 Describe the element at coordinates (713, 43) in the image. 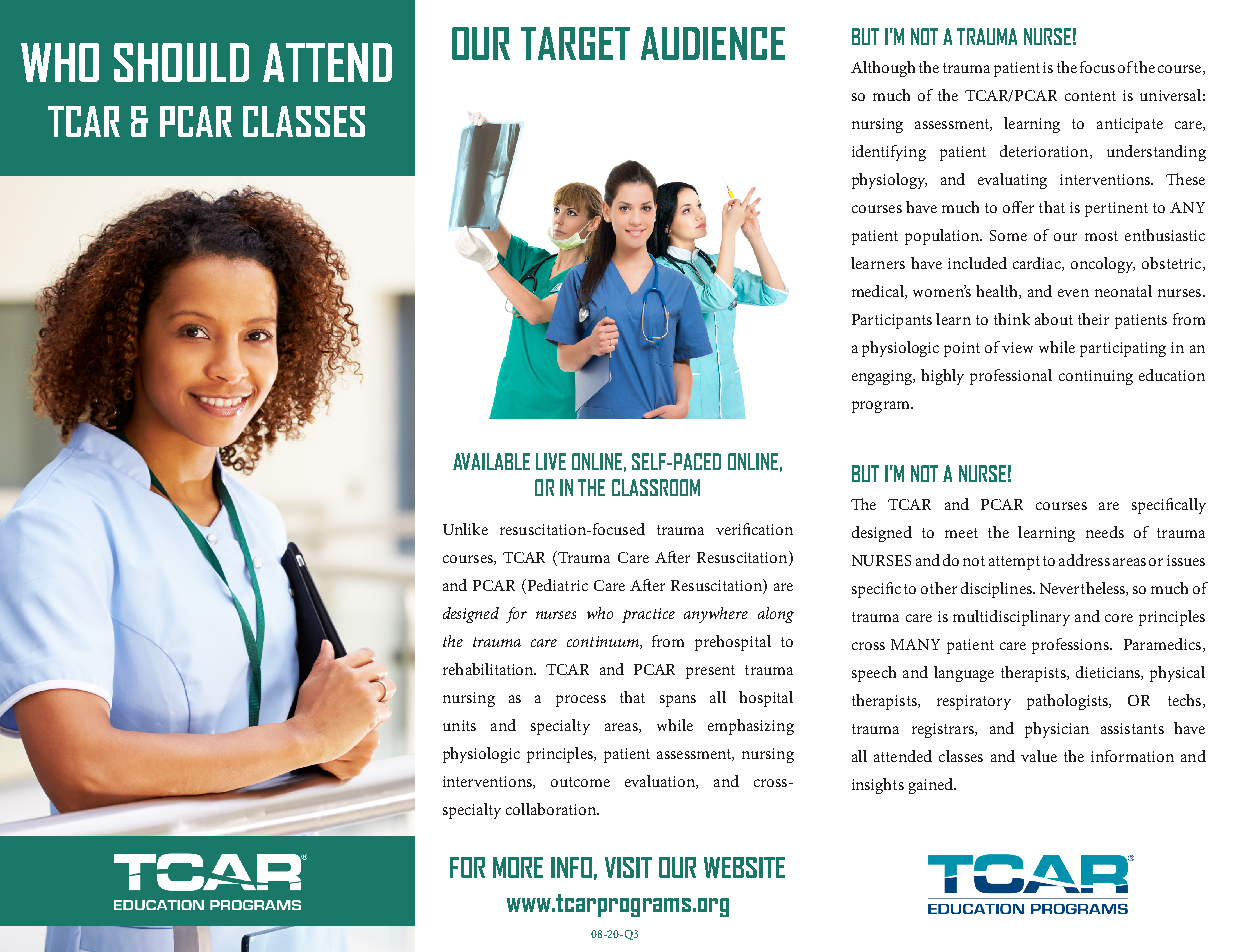

I see `AUDIENCE` at that location.
